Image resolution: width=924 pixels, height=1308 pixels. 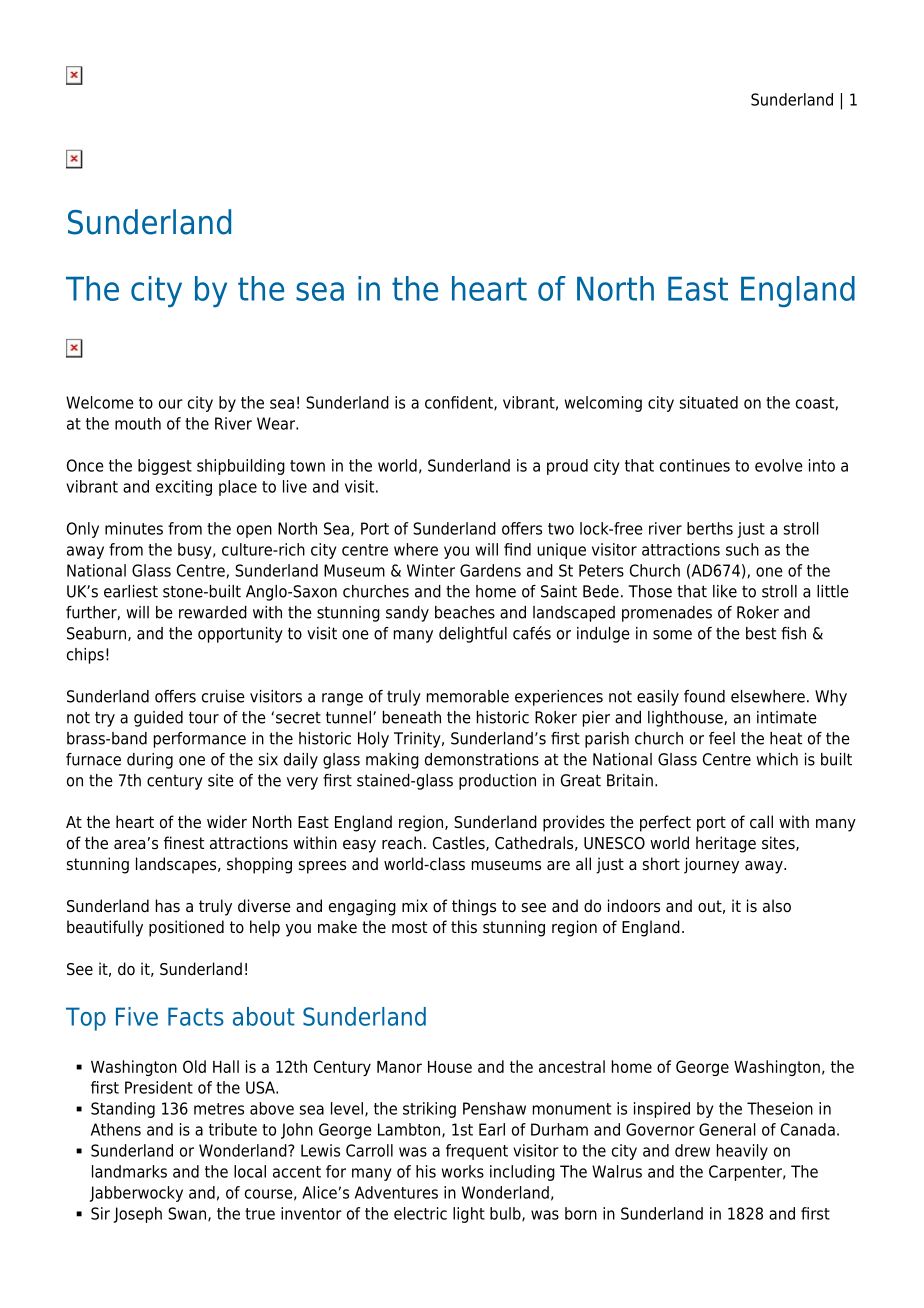 What do you see at coordinates (223, 696) in the image?
I see `cruise` at bounding box center [223, 696].
